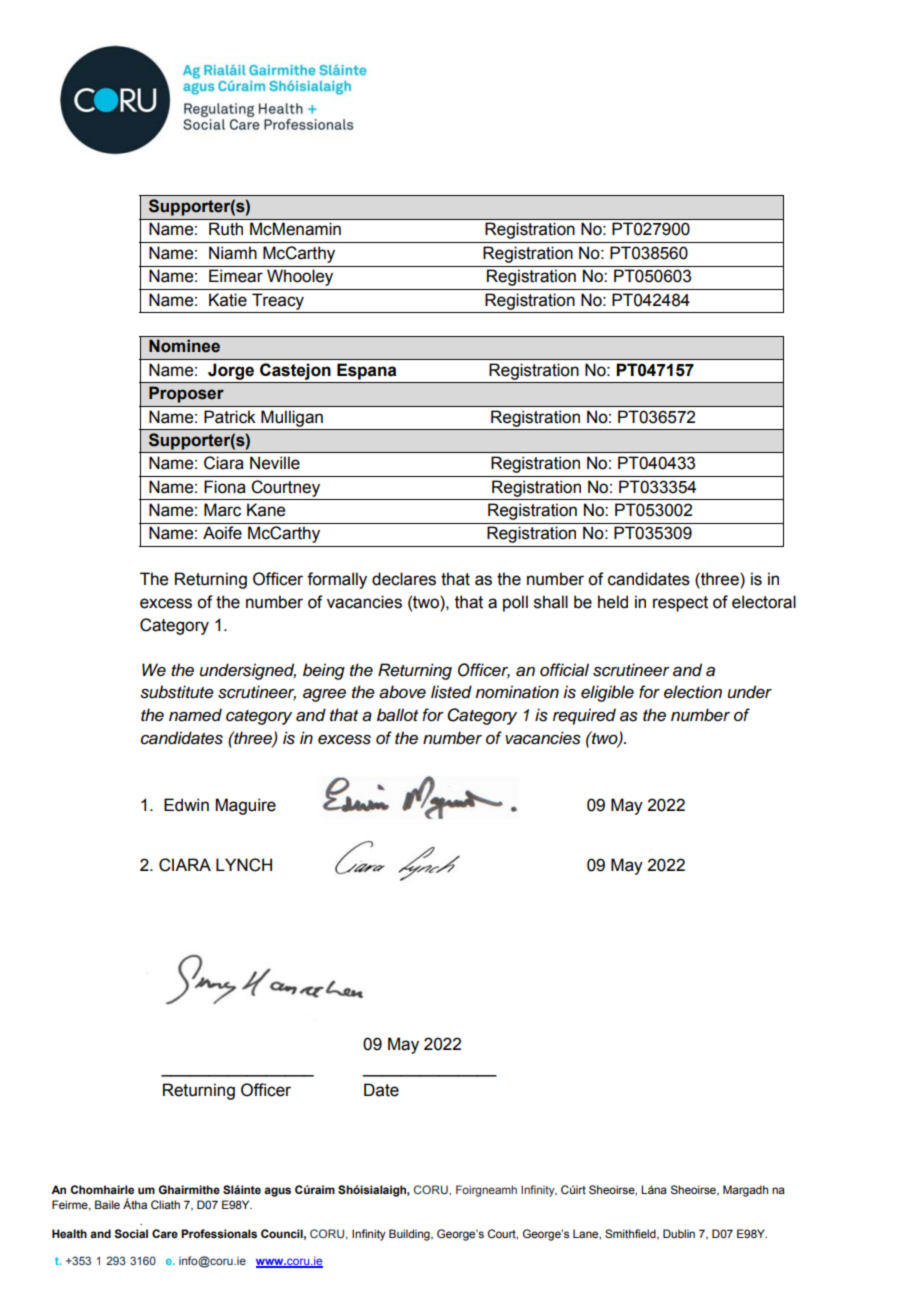 This screenshot has height=1308, width=924. What do you see at coordinates (246, 806) in the screenshot?
I see `Maguire` at bounding box center [246, 806].
